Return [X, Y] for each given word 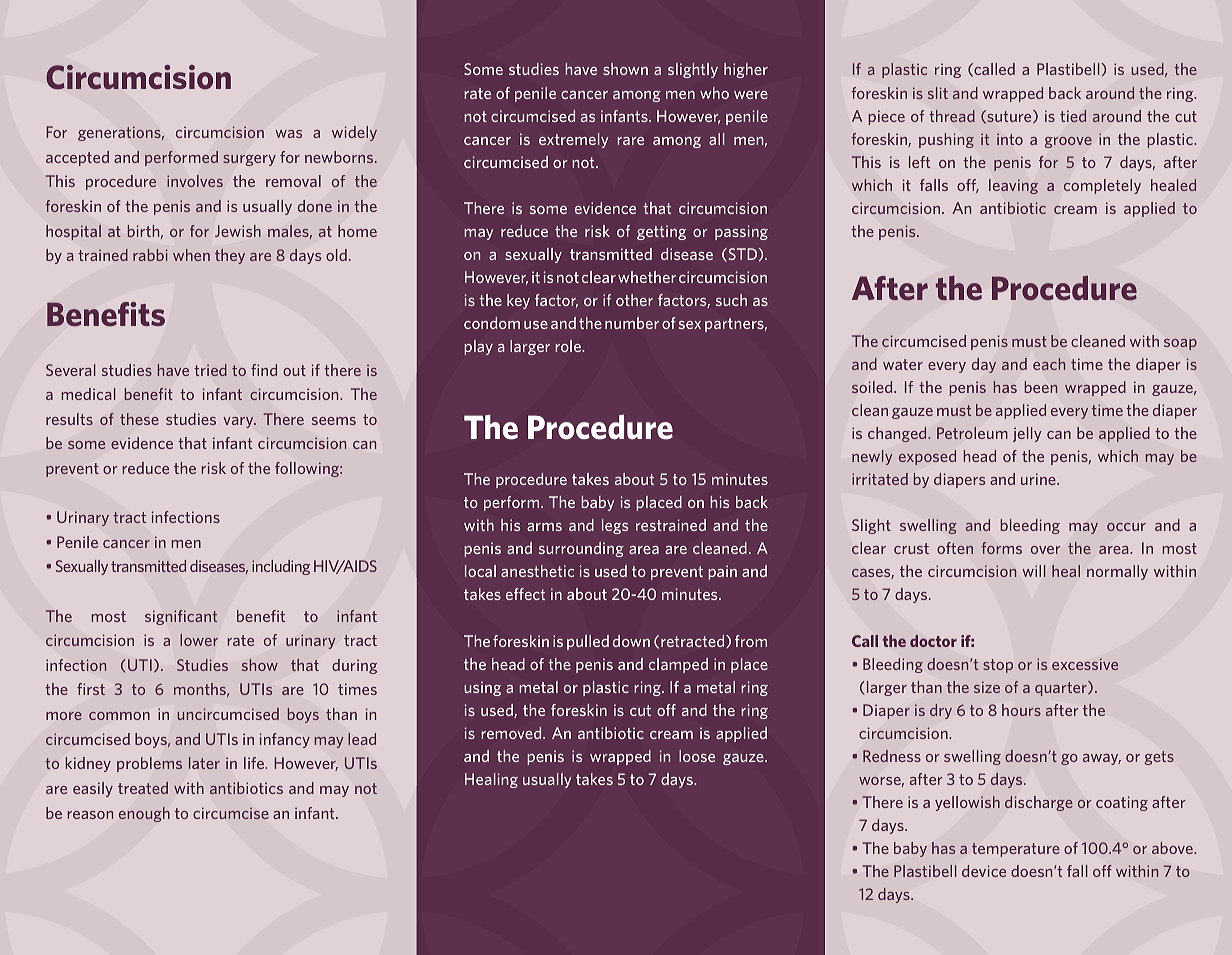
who [714, 93]
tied [1073, 116]
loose [697, 756]
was [288, 134]
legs [615, 526]
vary [239, 422]
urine [1039, 479]
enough [144, 814]
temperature [1016, 850]
